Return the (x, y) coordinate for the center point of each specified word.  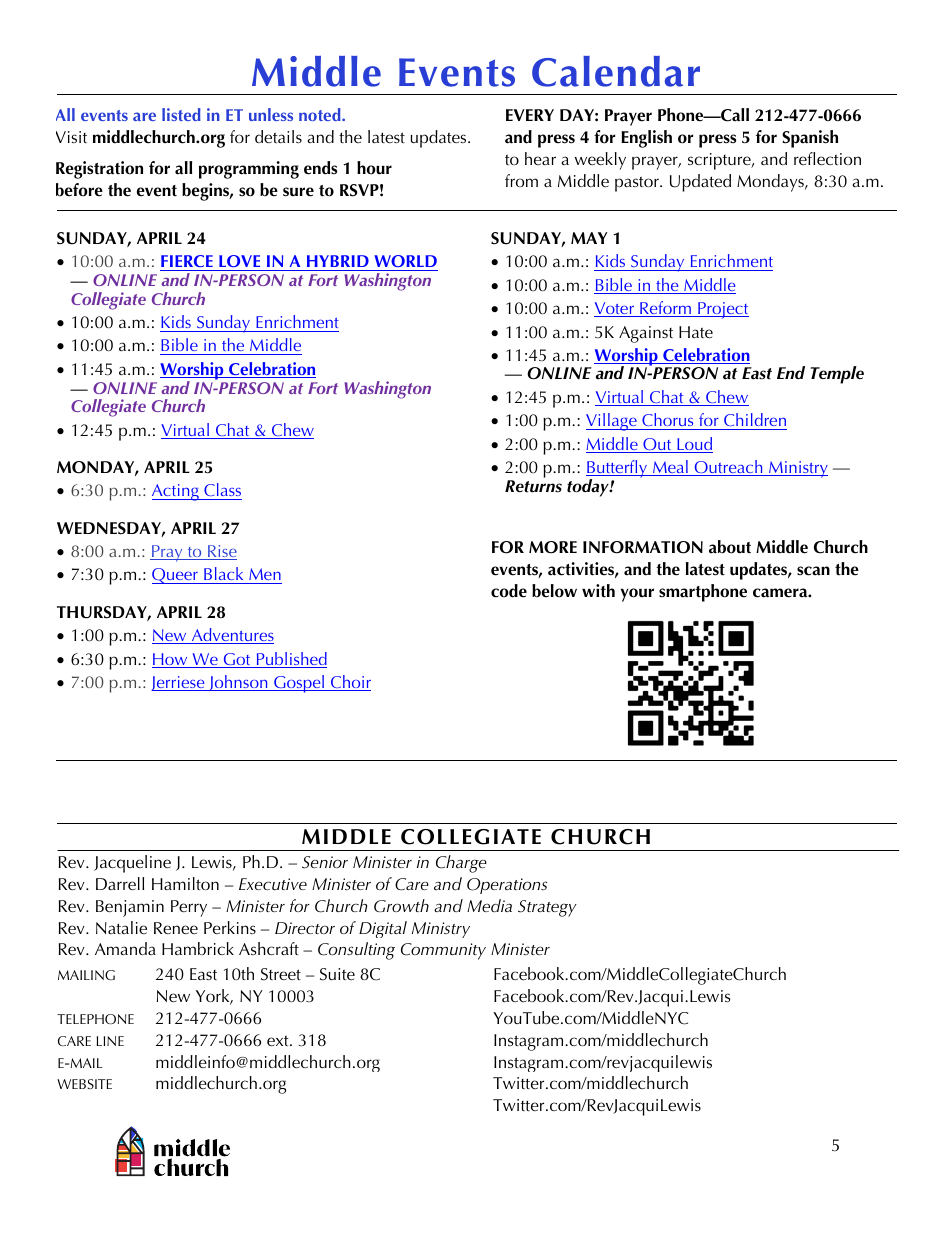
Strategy (547, 908)
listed (181, 114)
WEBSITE (84, 1084)
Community (443, 951)
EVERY (530, 115)
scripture (720, 161)
